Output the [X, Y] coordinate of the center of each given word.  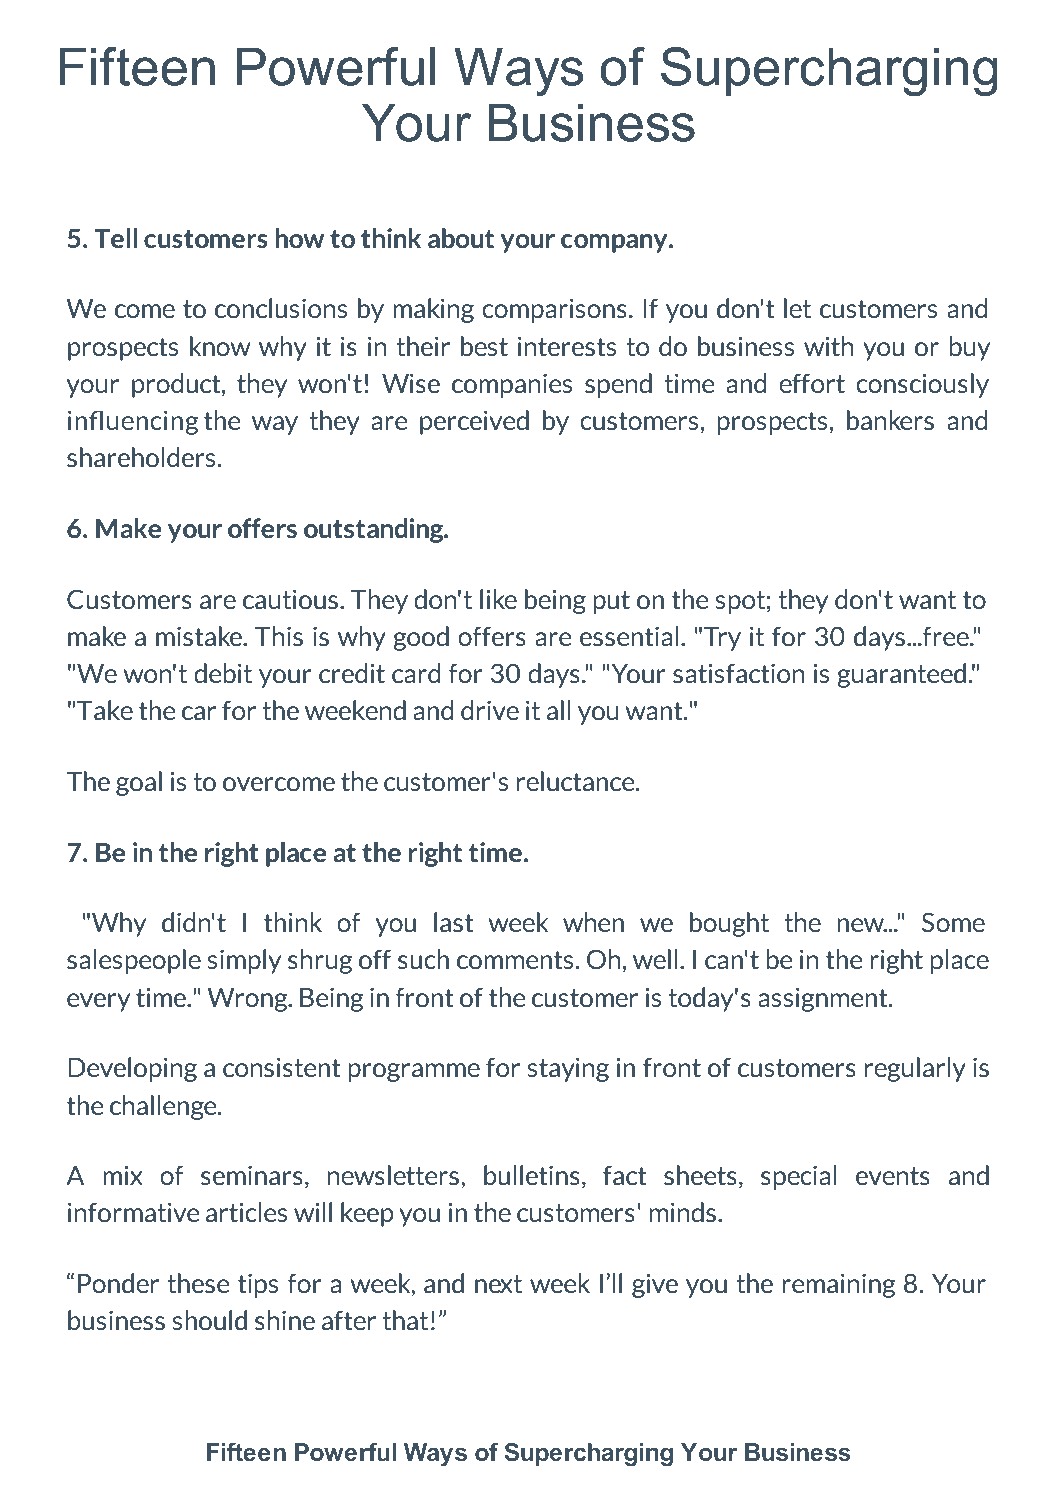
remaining [839, 1285]
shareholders [141, 457]
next [498, 1284]
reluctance [577, 781]
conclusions [281, 308]
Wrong [248, 1000]
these [198, 1283]
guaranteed [901, 675]
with [829, 346]
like [498, 599]
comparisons [554, 310]
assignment [824, 999]
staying [568, 1069]
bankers [890, 420]
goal [139, 783]
